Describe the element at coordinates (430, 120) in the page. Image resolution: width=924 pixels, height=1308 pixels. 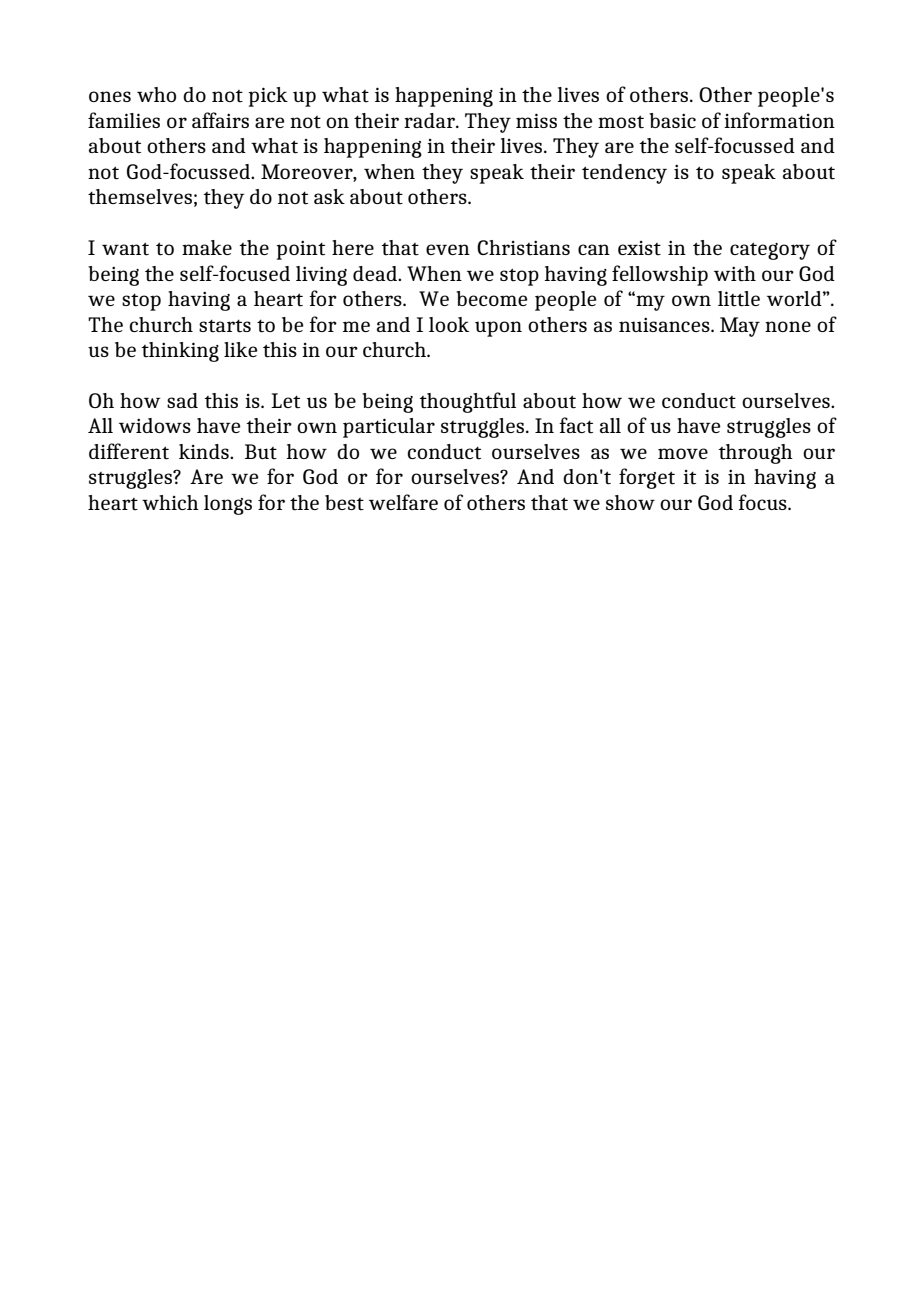
I see `radar` at that location.
